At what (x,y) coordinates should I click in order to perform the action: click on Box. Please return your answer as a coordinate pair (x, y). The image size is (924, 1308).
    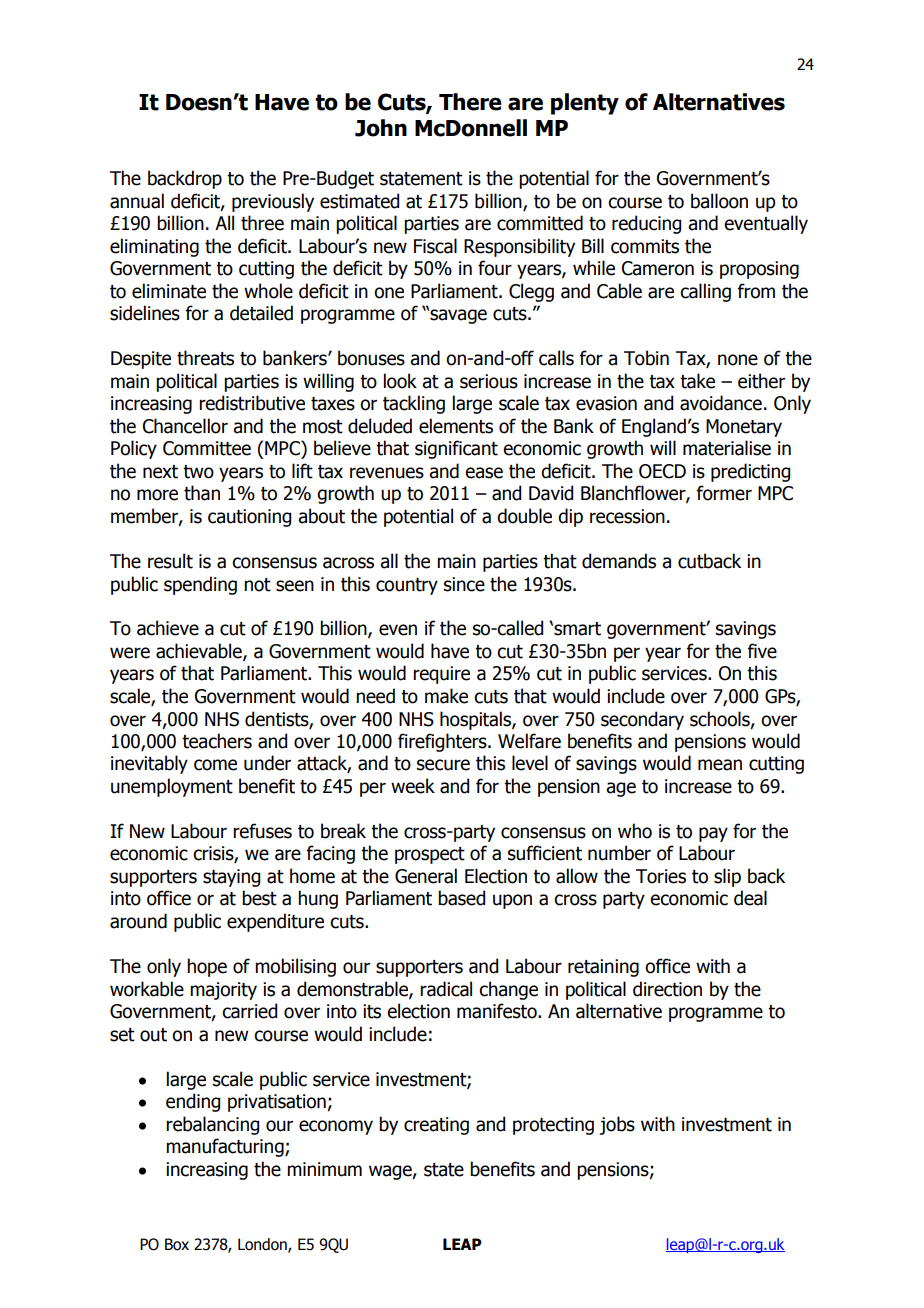
    Looking at the image, I should click on (177, 1244).
